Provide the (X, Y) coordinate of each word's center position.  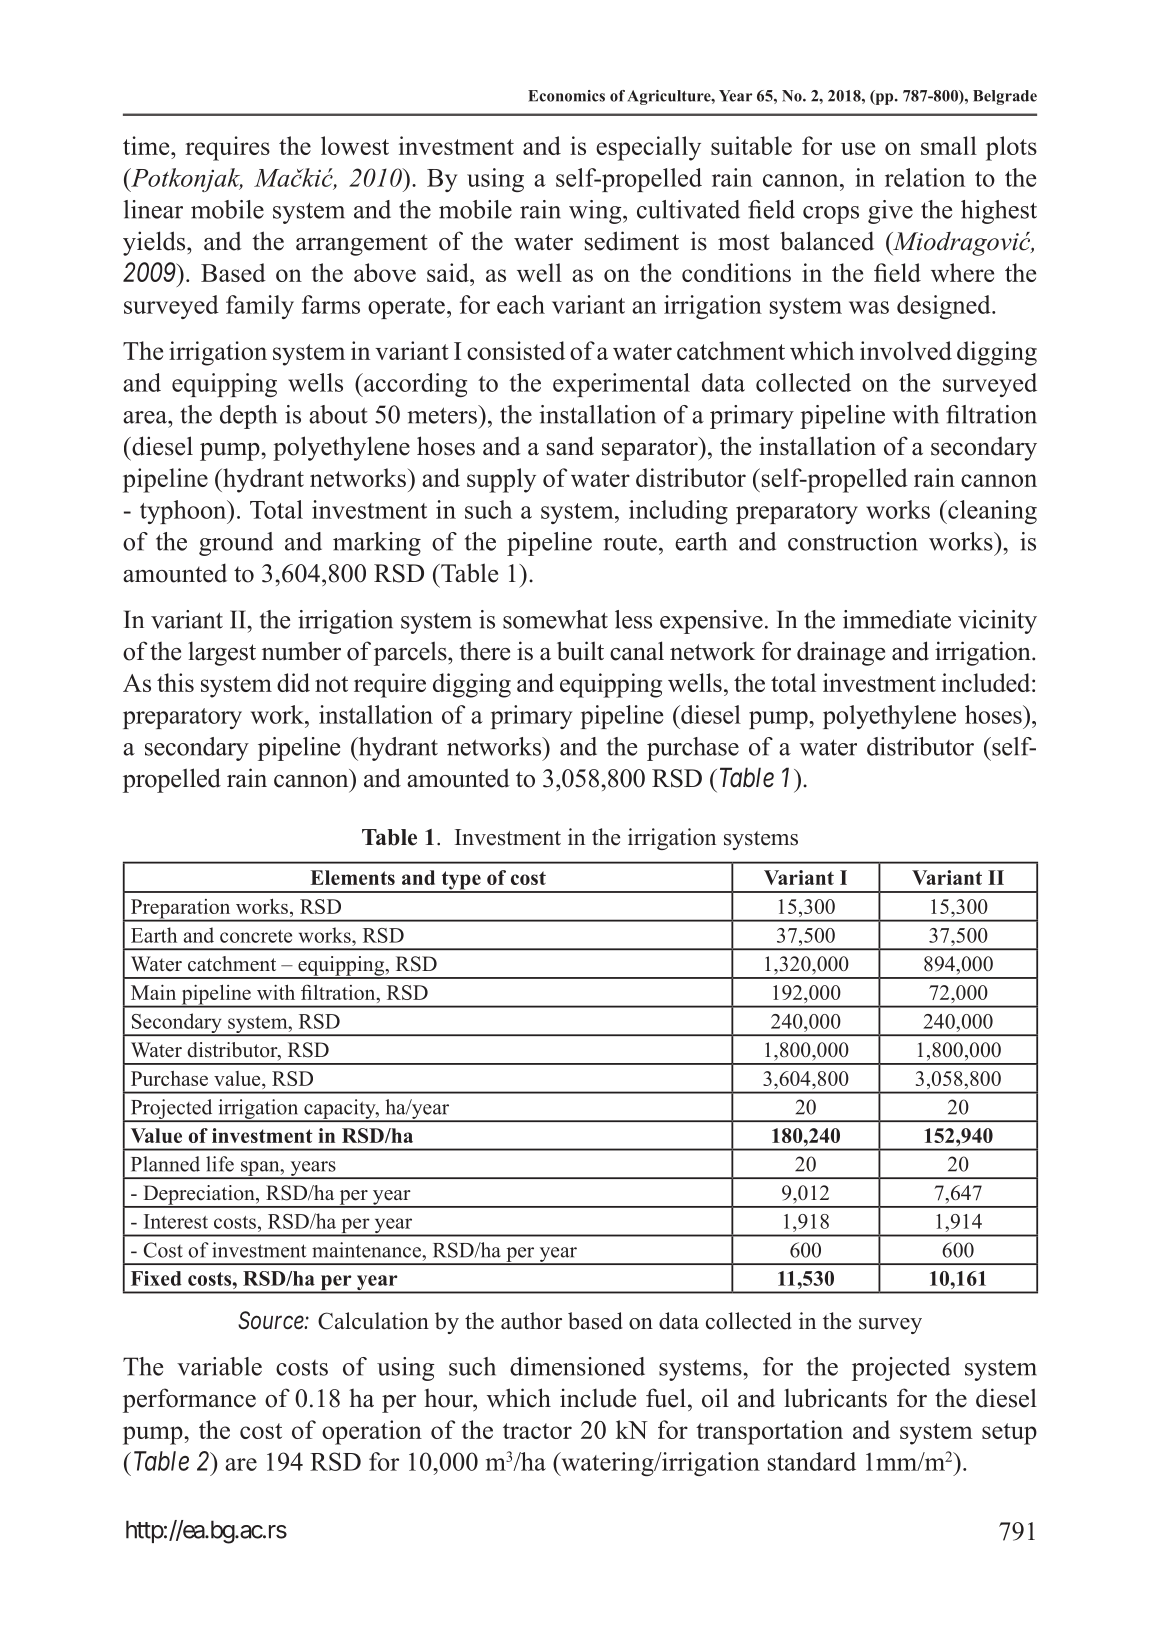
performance (189, 1400)
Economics (566, 96)
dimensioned (577, 1366)
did (293, 682)
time (147, 145)
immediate (897, 619)
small (949, 145)
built (580, 651)
